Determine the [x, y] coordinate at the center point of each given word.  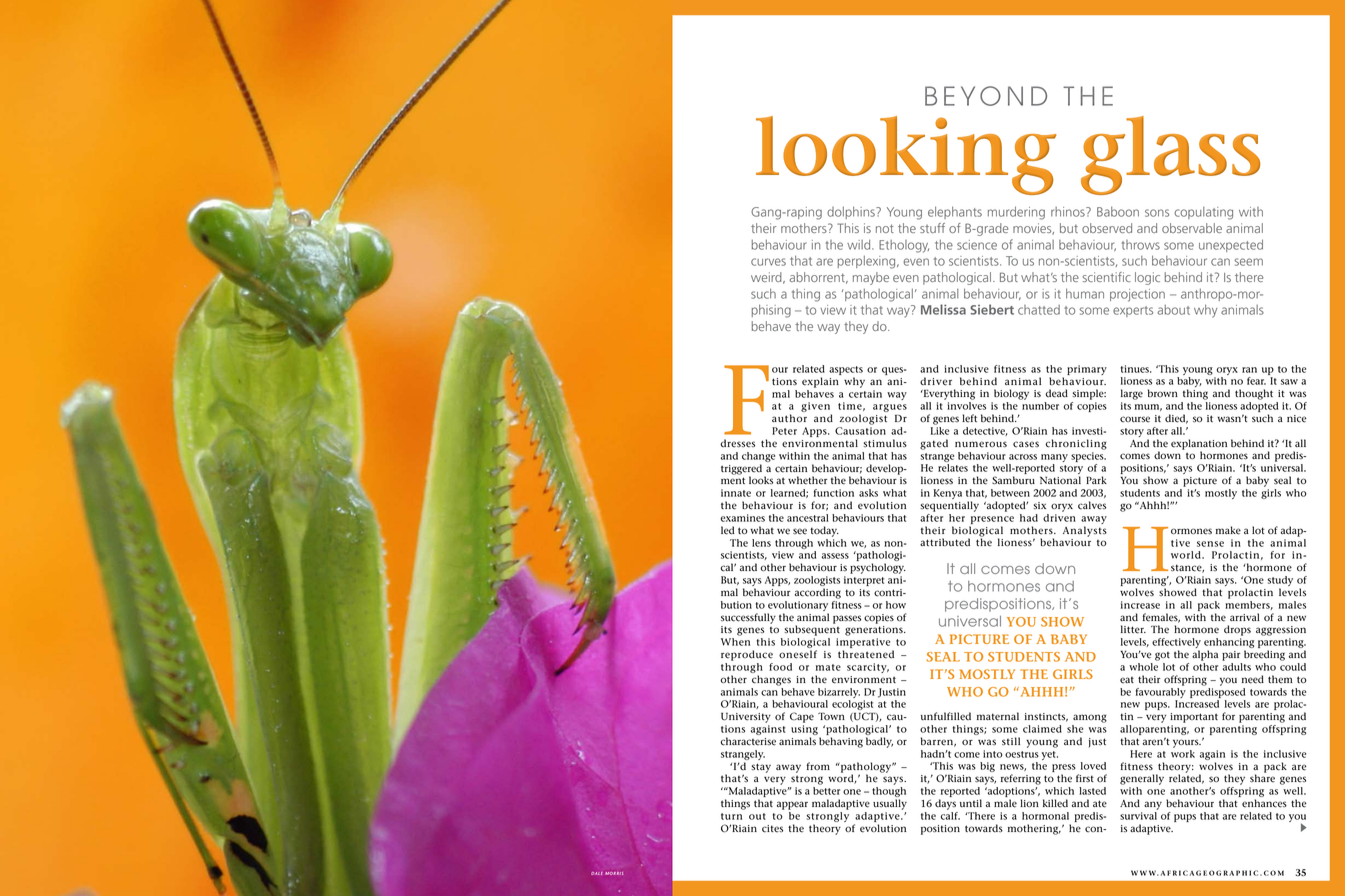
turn [731, 816]
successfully [748, 618]
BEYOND [986, 96]
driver [936, 381]
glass [1170, 155]
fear [1256, 381]
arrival [1245, 617]
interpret [864, 581]
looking [906, 155]
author [789, 418]
